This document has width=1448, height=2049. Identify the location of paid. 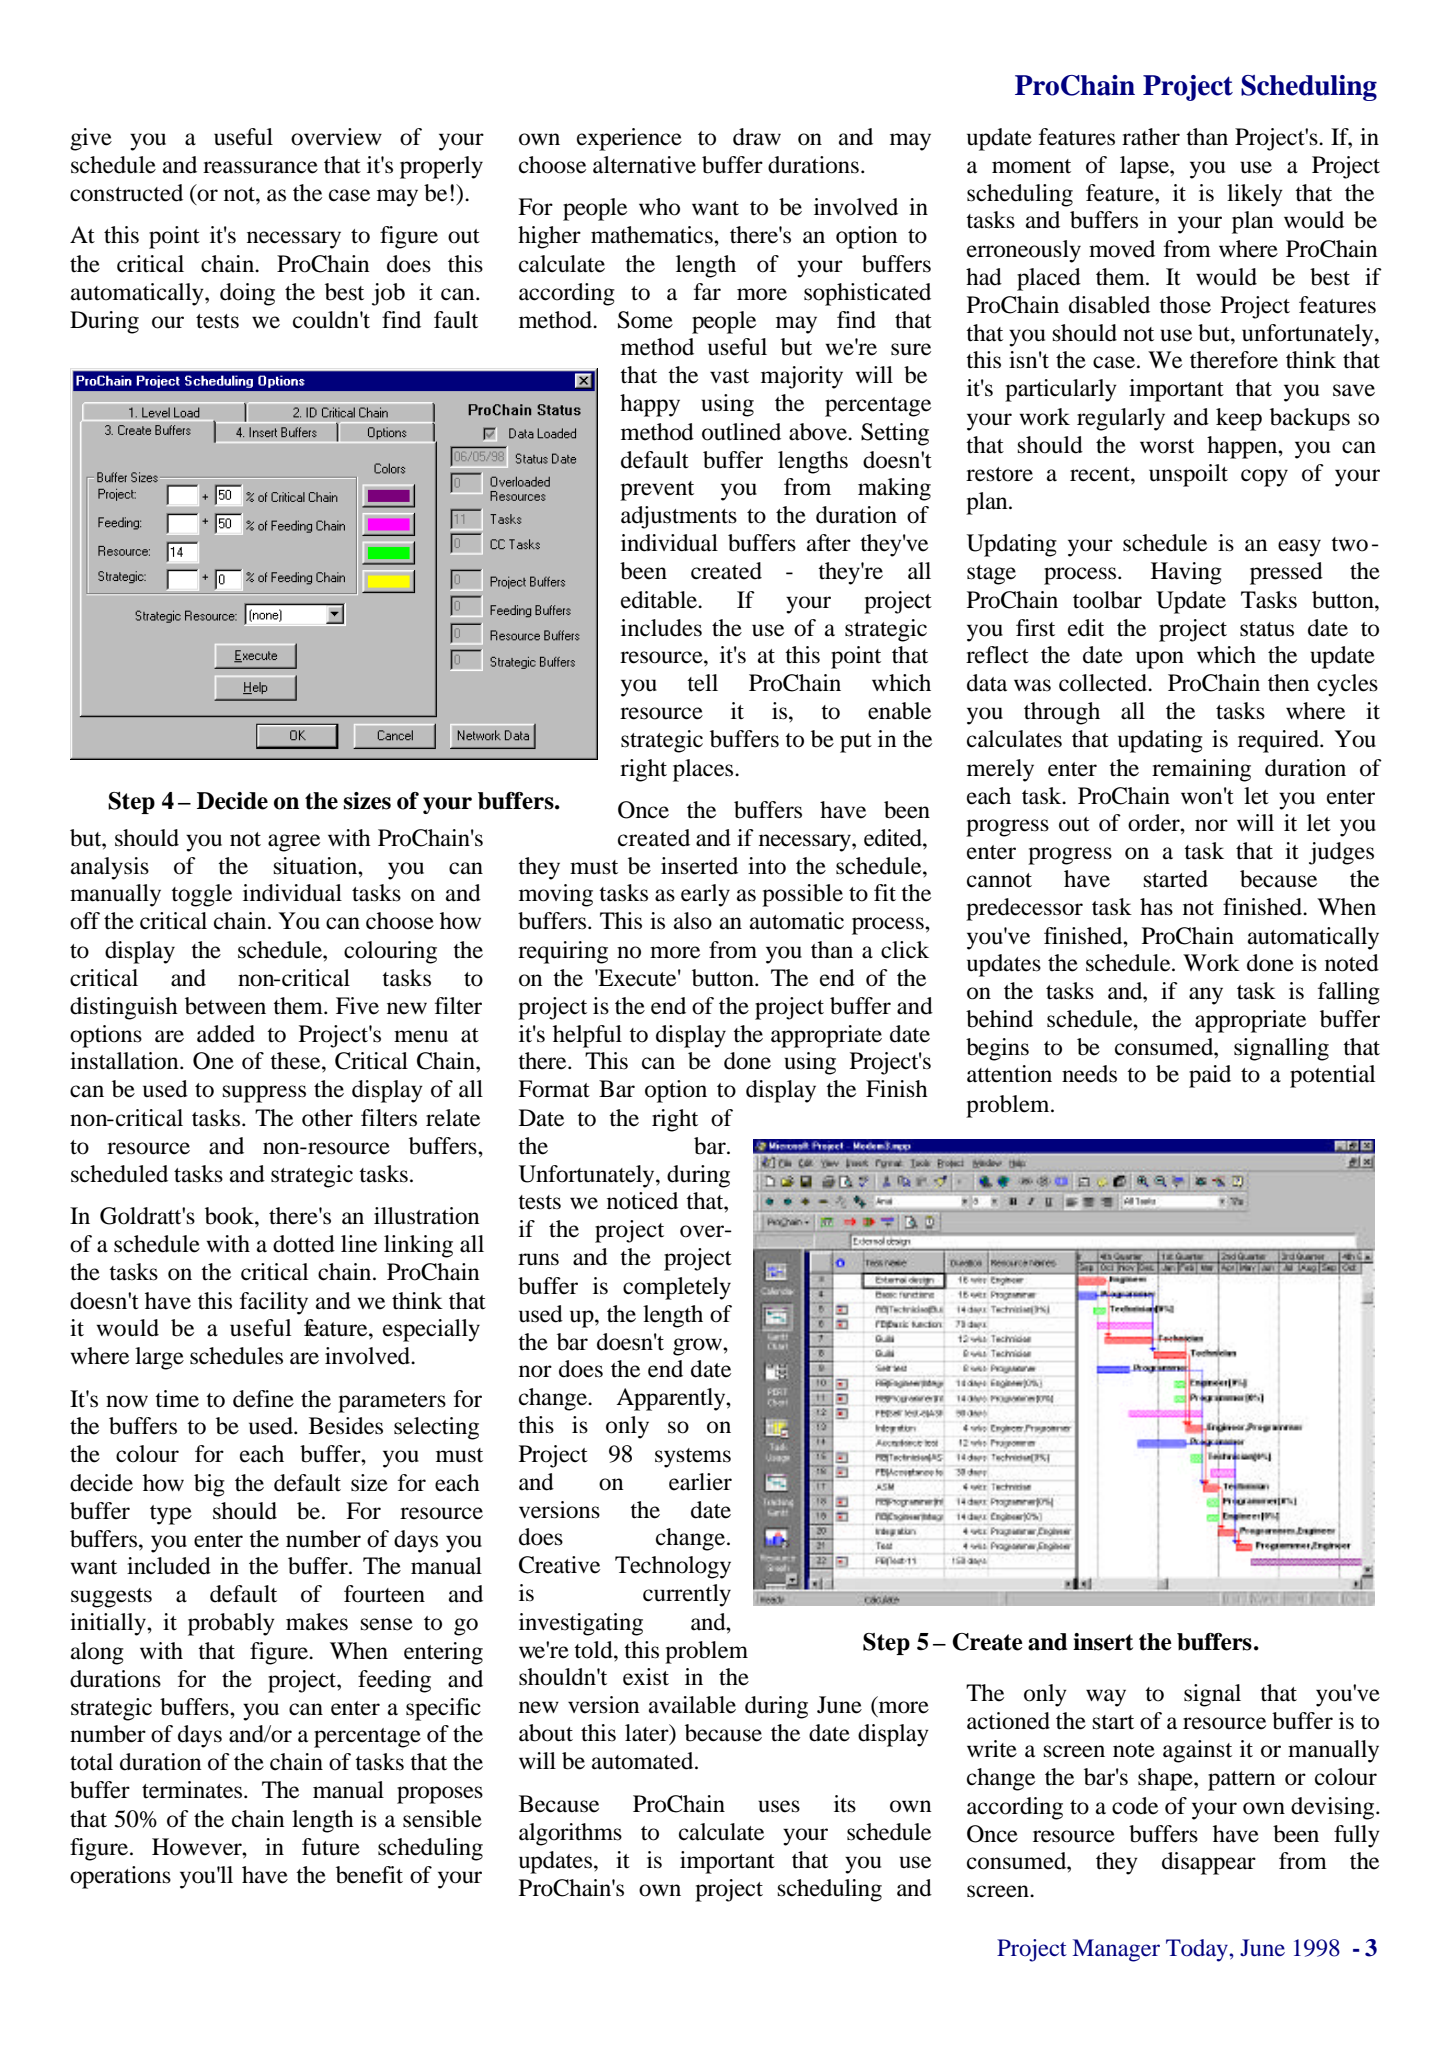
(1210, 1076).
